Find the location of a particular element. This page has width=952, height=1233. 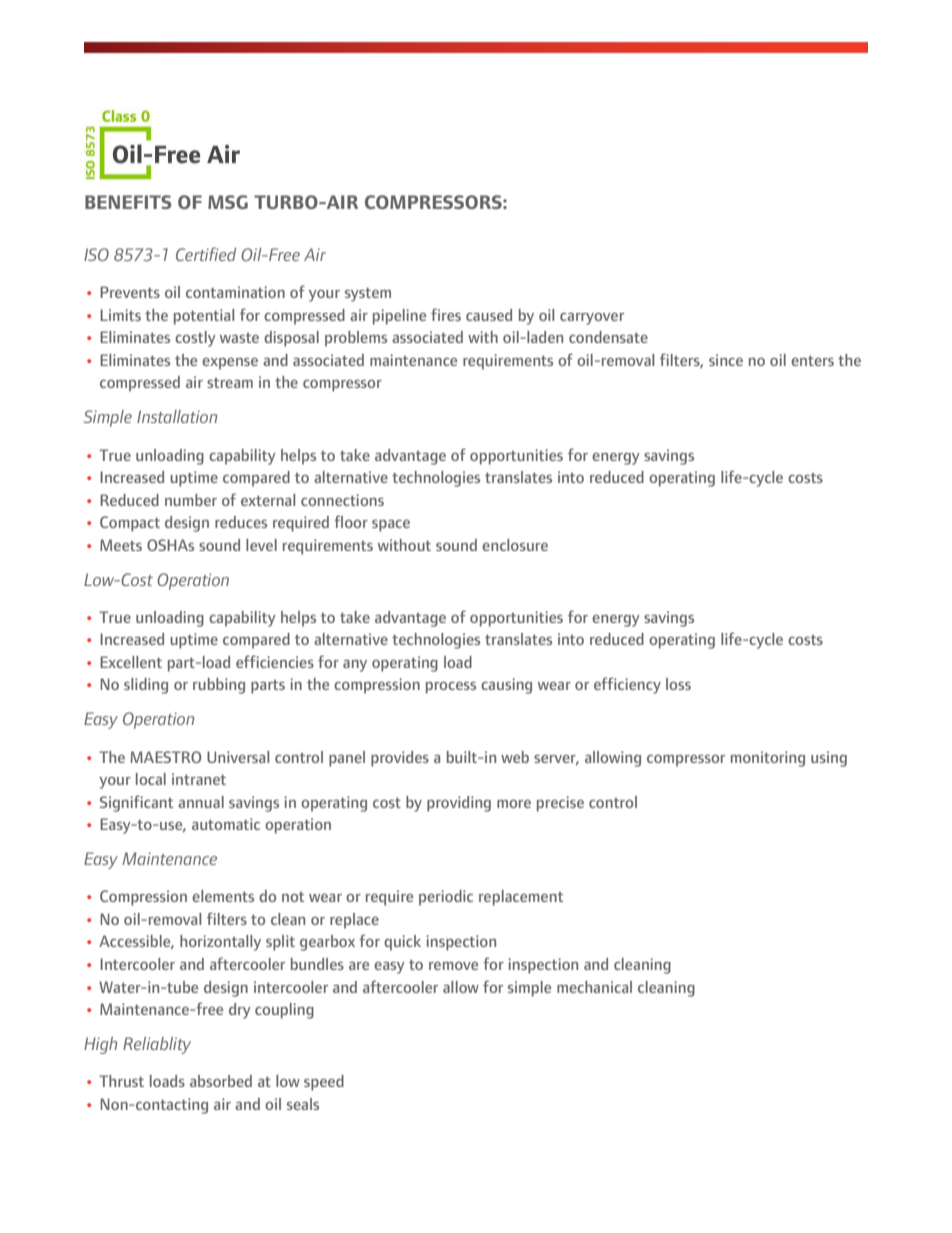

Certified is located at coordinates (206, 254).
